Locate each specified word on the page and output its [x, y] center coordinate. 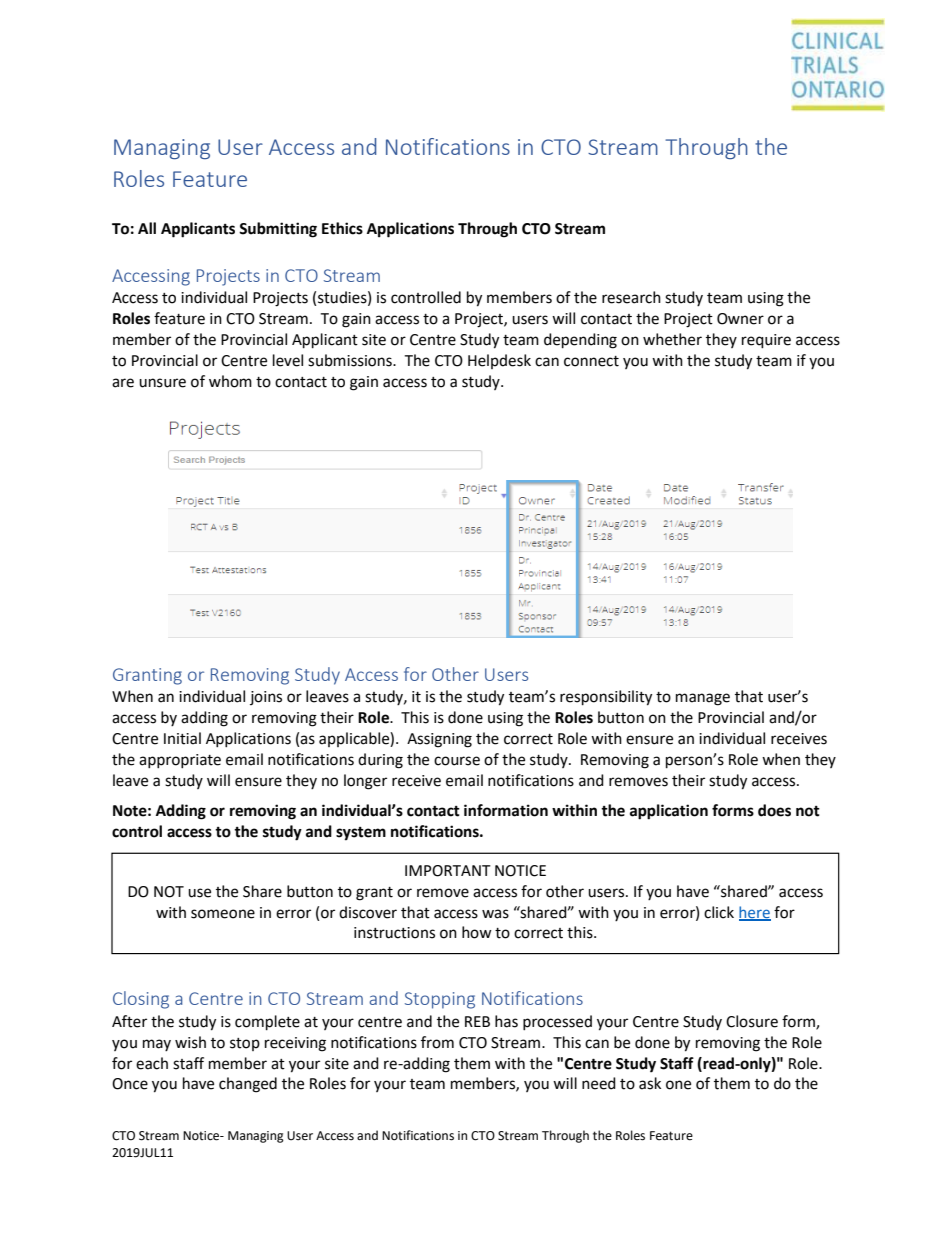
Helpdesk [499, 361]
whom [230, 381]
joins [266, 698]
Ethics [342, 228]
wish [190, 1042]
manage [703, 699]
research [631, 297]
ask [650, 1083]
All [147, 228]
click [719, 912]
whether [672, 339]
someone [223, 914]
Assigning [439, 740]
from [437, 1042]
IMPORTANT [448, 871]
